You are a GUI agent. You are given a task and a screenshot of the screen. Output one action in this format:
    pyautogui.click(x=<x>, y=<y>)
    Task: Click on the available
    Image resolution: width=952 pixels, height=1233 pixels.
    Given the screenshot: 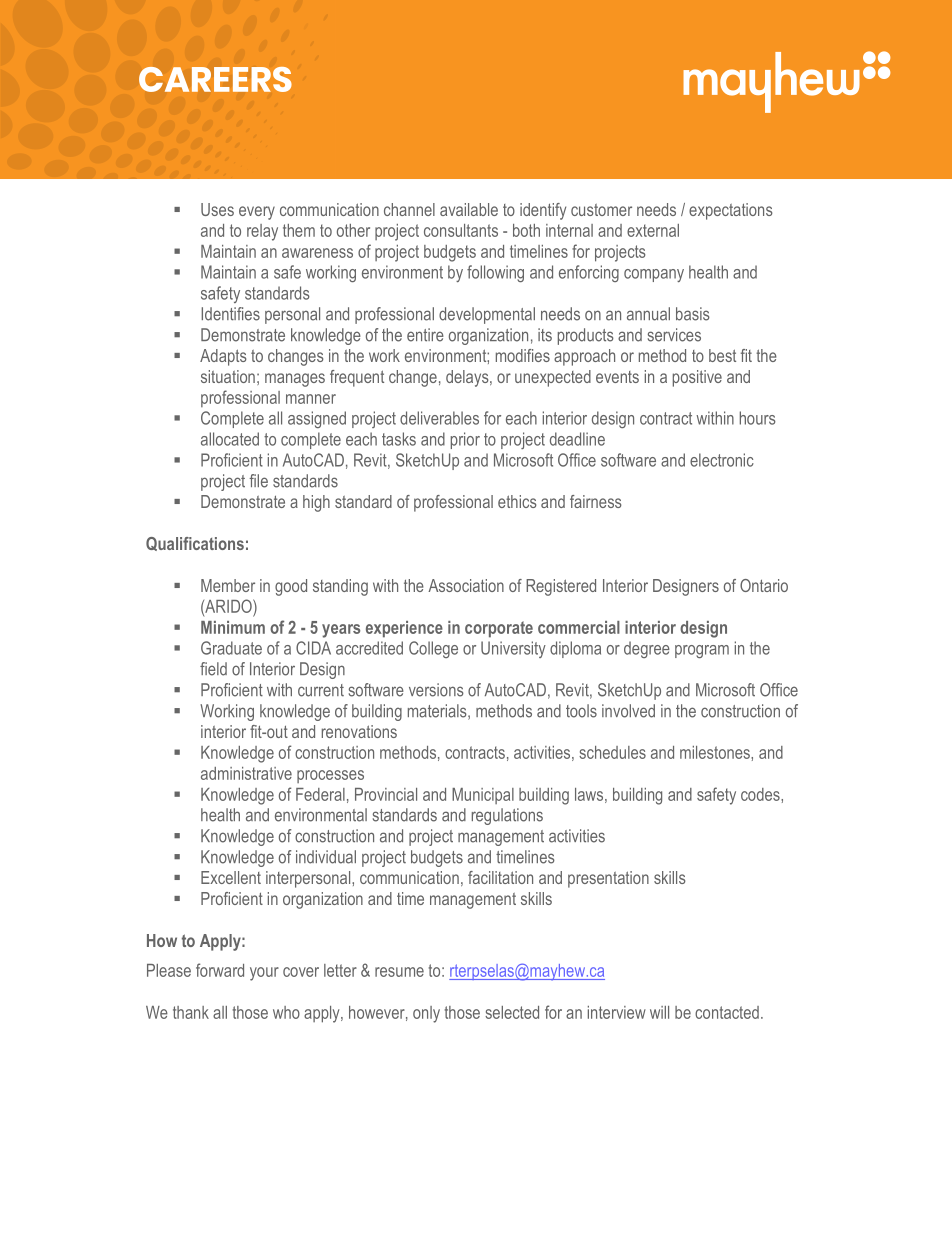 What is the action you would take?
    pyautogui.click(x=469, y=209)
